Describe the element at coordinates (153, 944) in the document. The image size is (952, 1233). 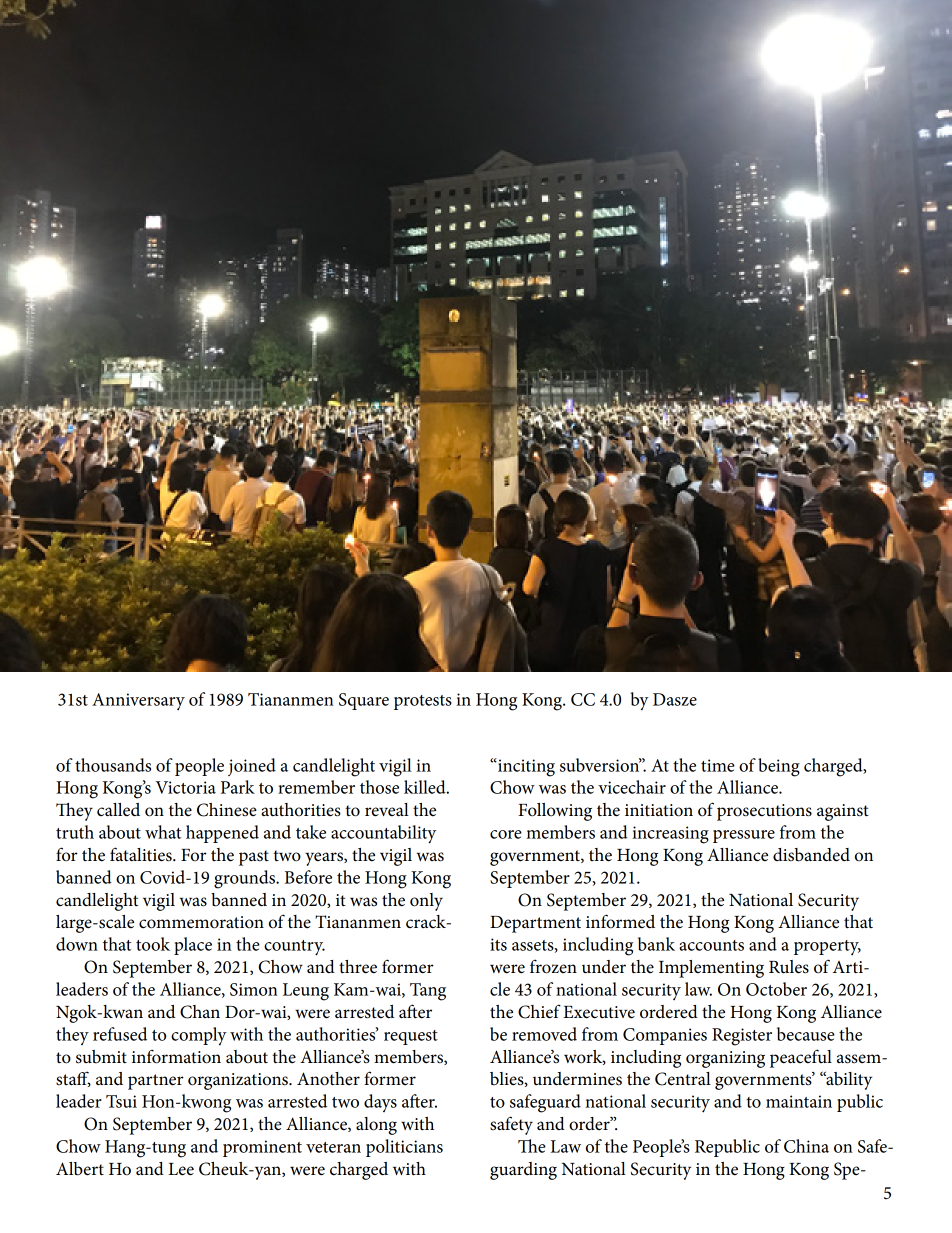
I see `took` at that location.
